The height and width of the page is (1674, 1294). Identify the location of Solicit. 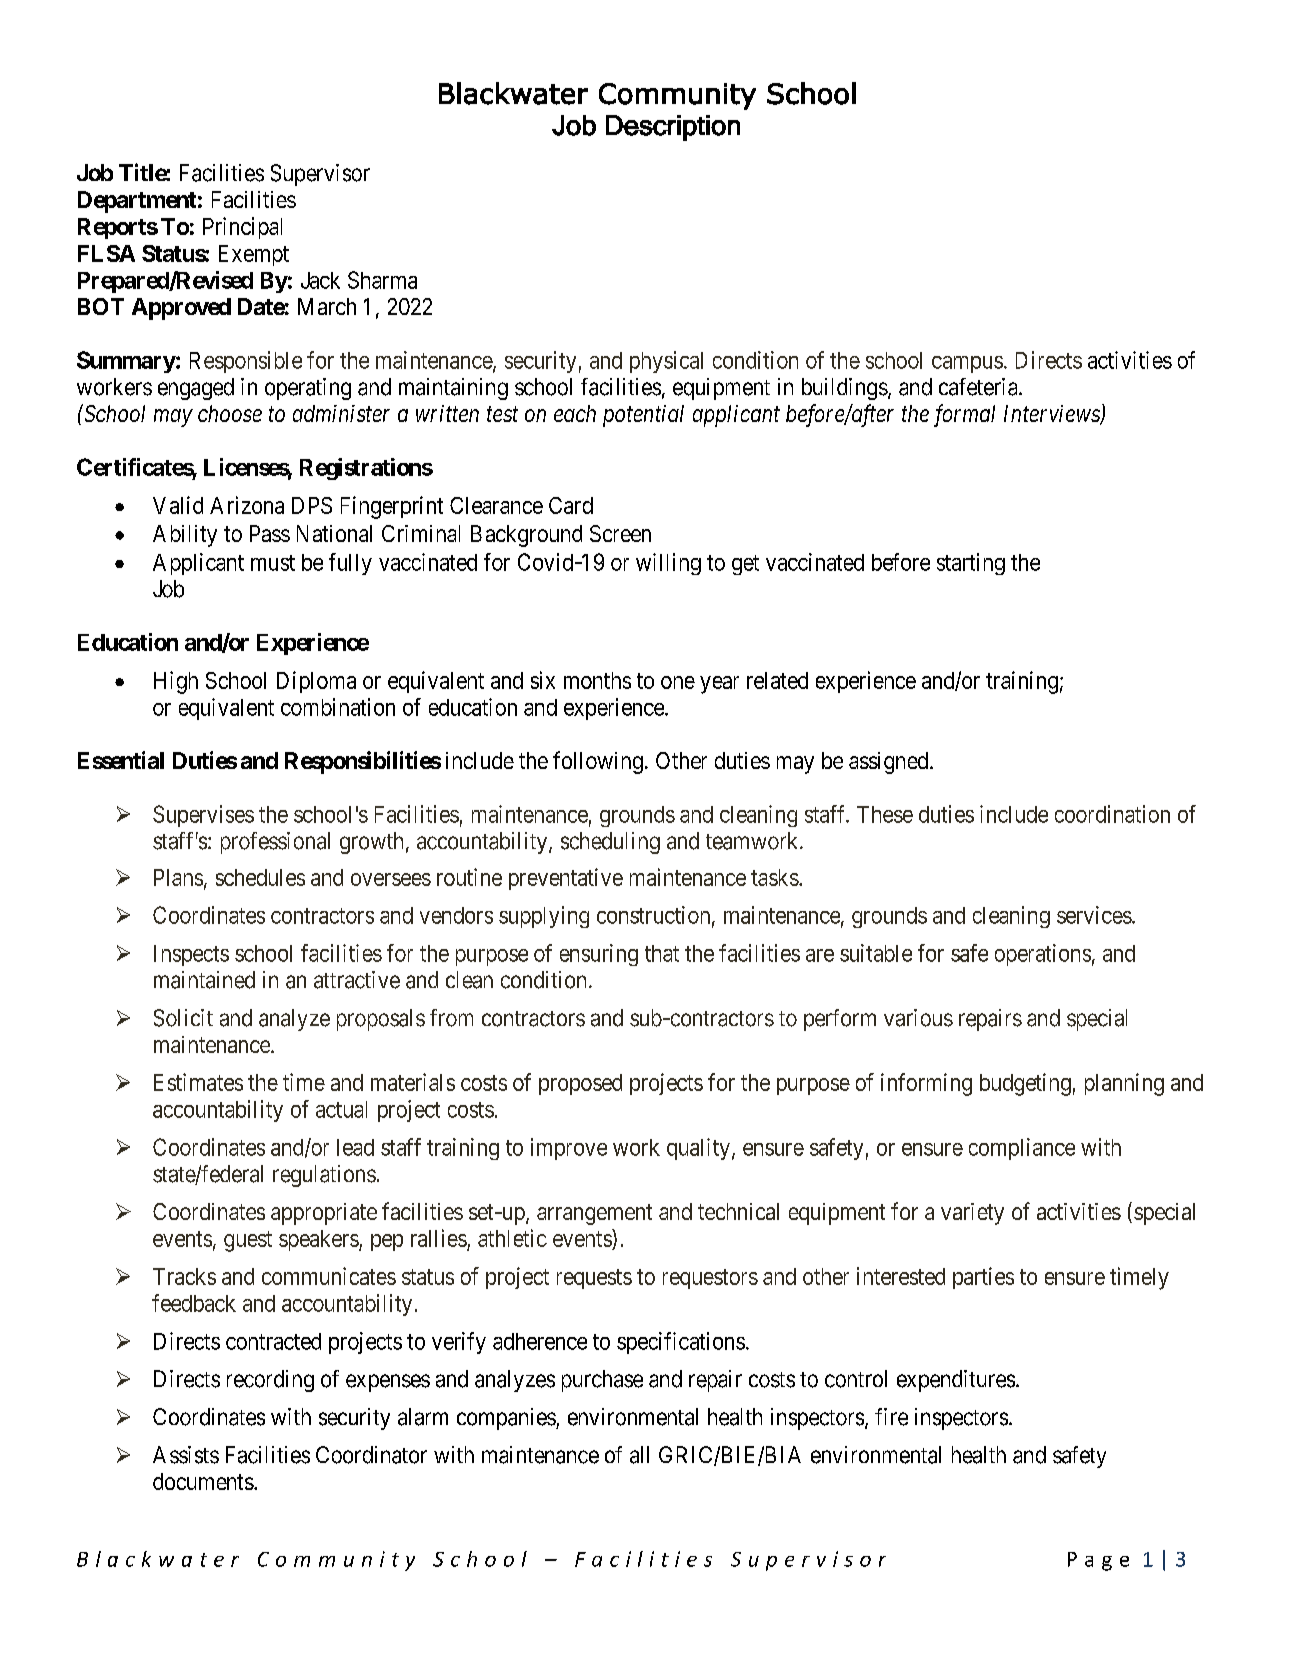
(183, 1018).
